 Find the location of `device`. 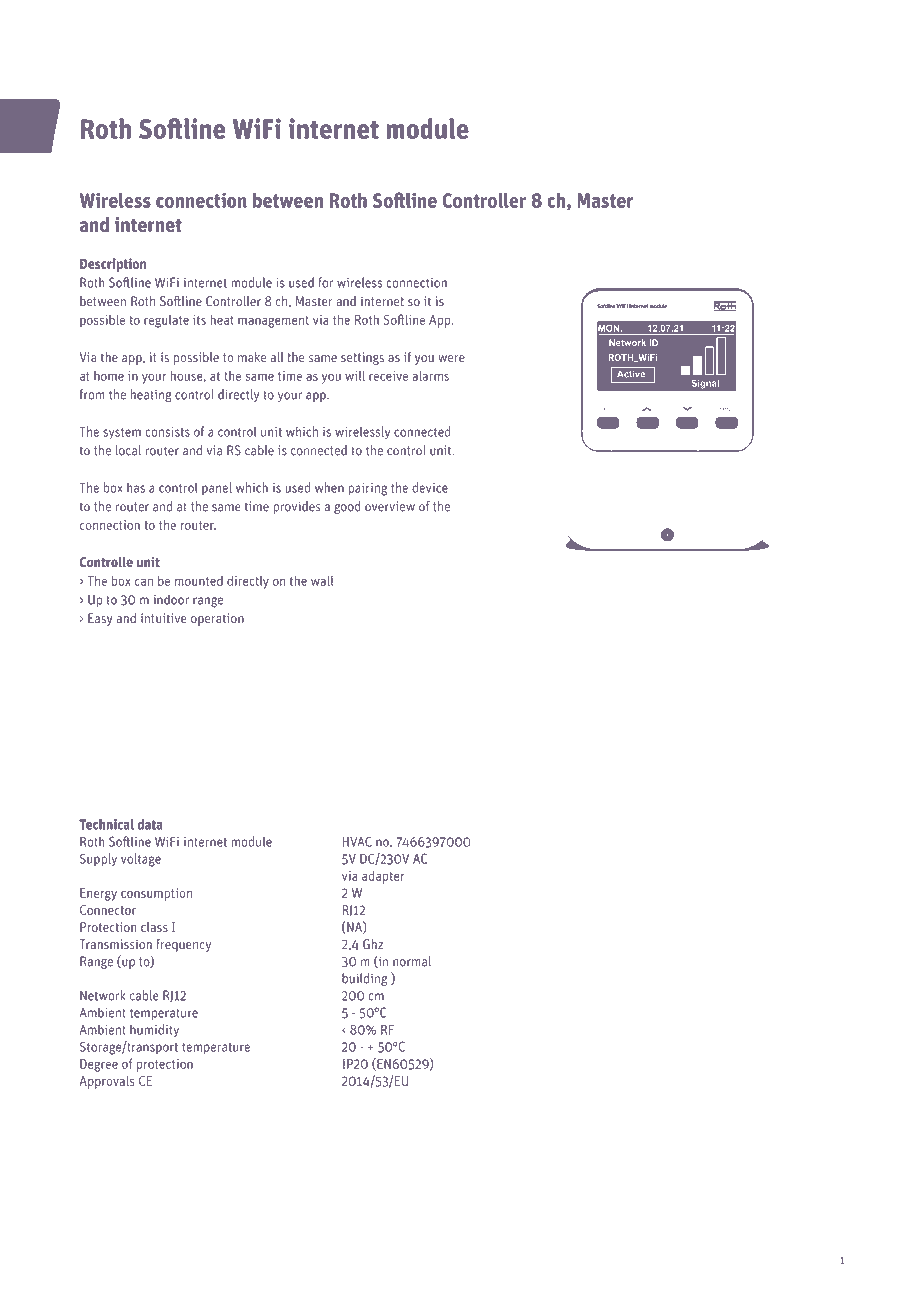

device is located at coordinates (430, 487).
